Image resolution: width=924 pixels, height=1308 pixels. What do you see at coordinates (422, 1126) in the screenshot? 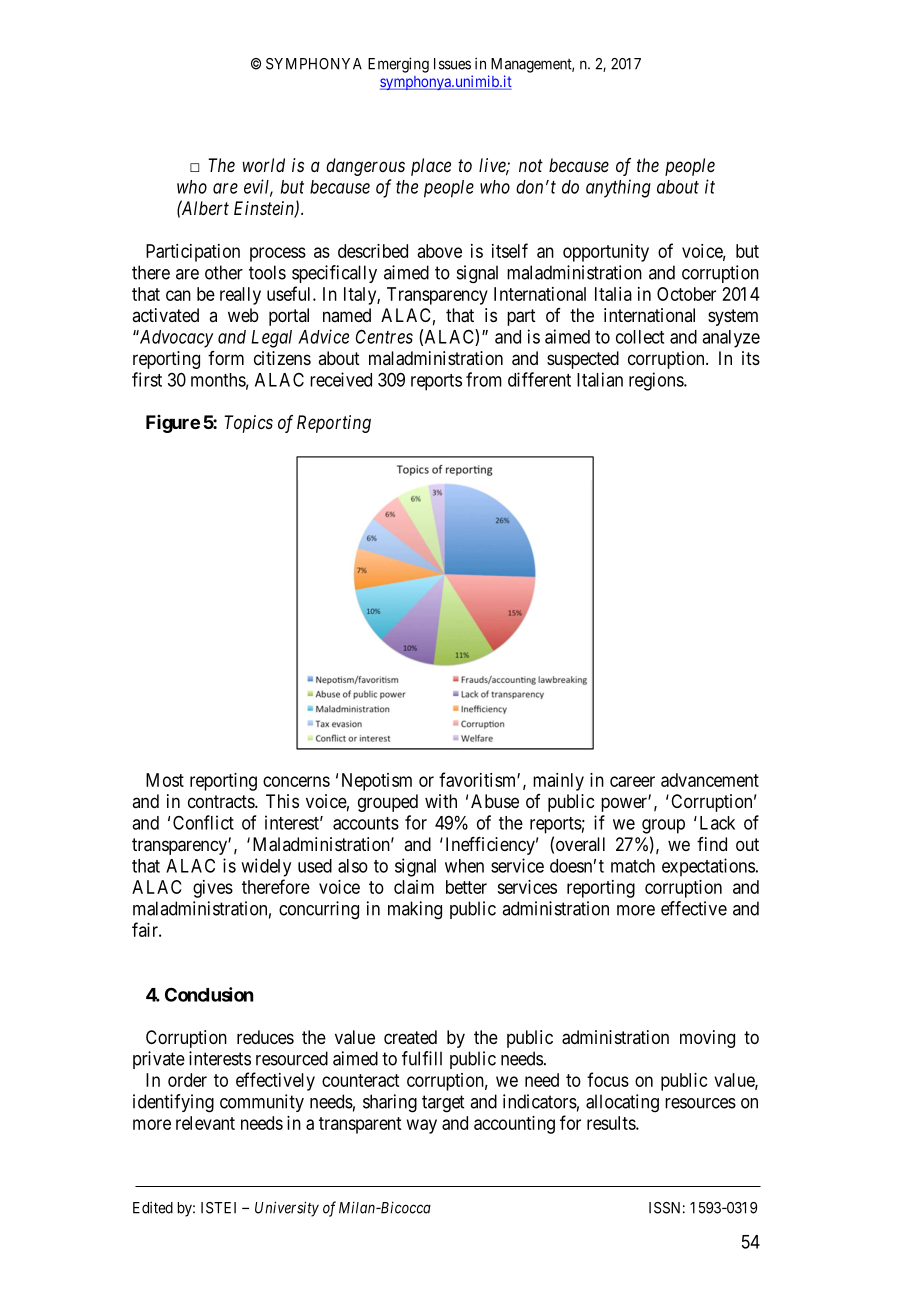
I see `way` at bounding box center [422, 1126].
